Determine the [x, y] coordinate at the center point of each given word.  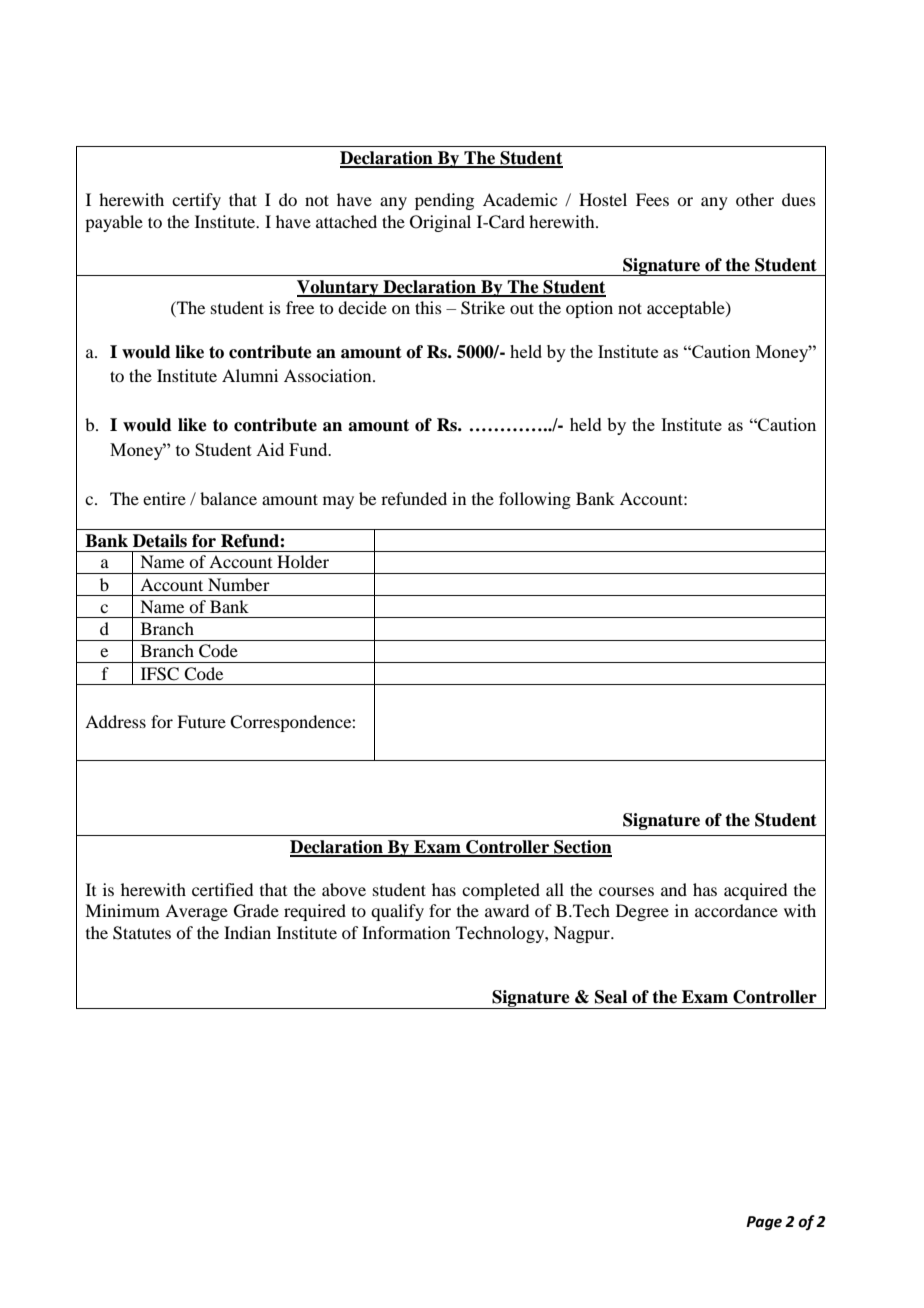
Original [440, 223]
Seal [611, 997]
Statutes [142, 933]
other [755, 199]
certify [196, 201]
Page [764, 1223]
